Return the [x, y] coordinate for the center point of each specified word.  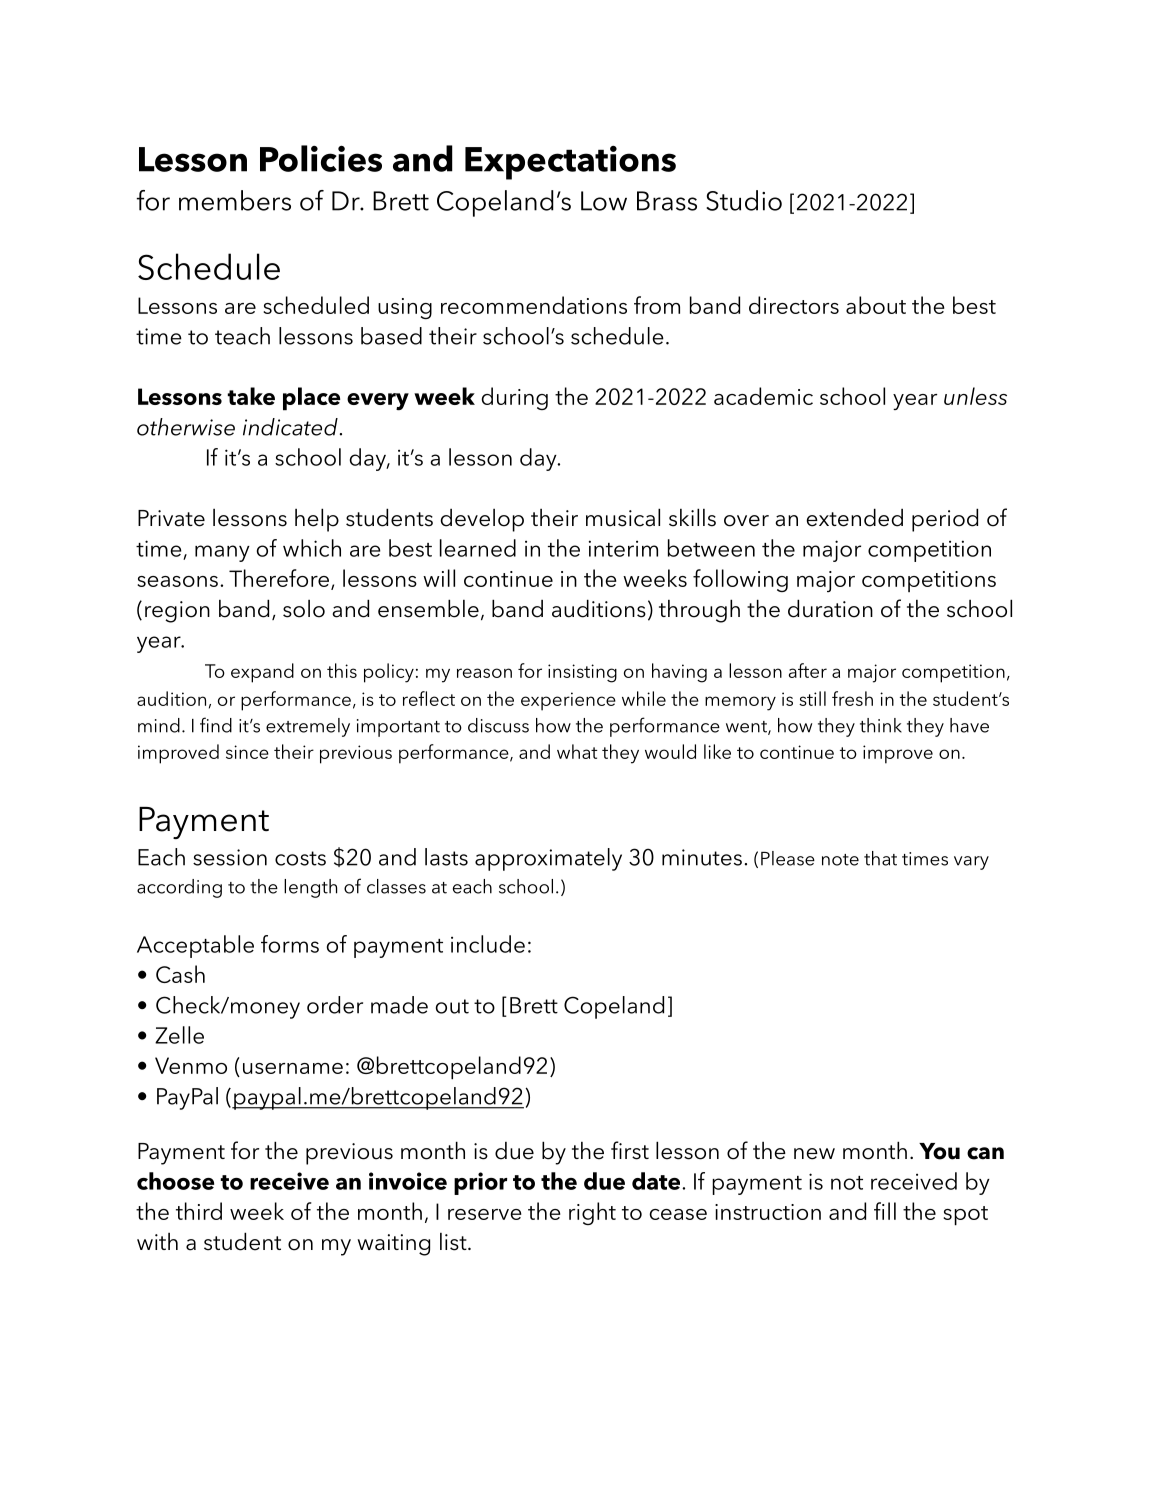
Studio [744, 200]
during [514, 398]
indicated [290, 427]
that [880, 858]
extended [854, 517]
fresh [852, 698]
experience [568, 701]
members [235, 200]
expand [262, 673]
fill [885, 1211]
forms [290, 944]
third [199, 1211]
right [592, 1213]
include [488, 944]
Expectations [570, 163]
